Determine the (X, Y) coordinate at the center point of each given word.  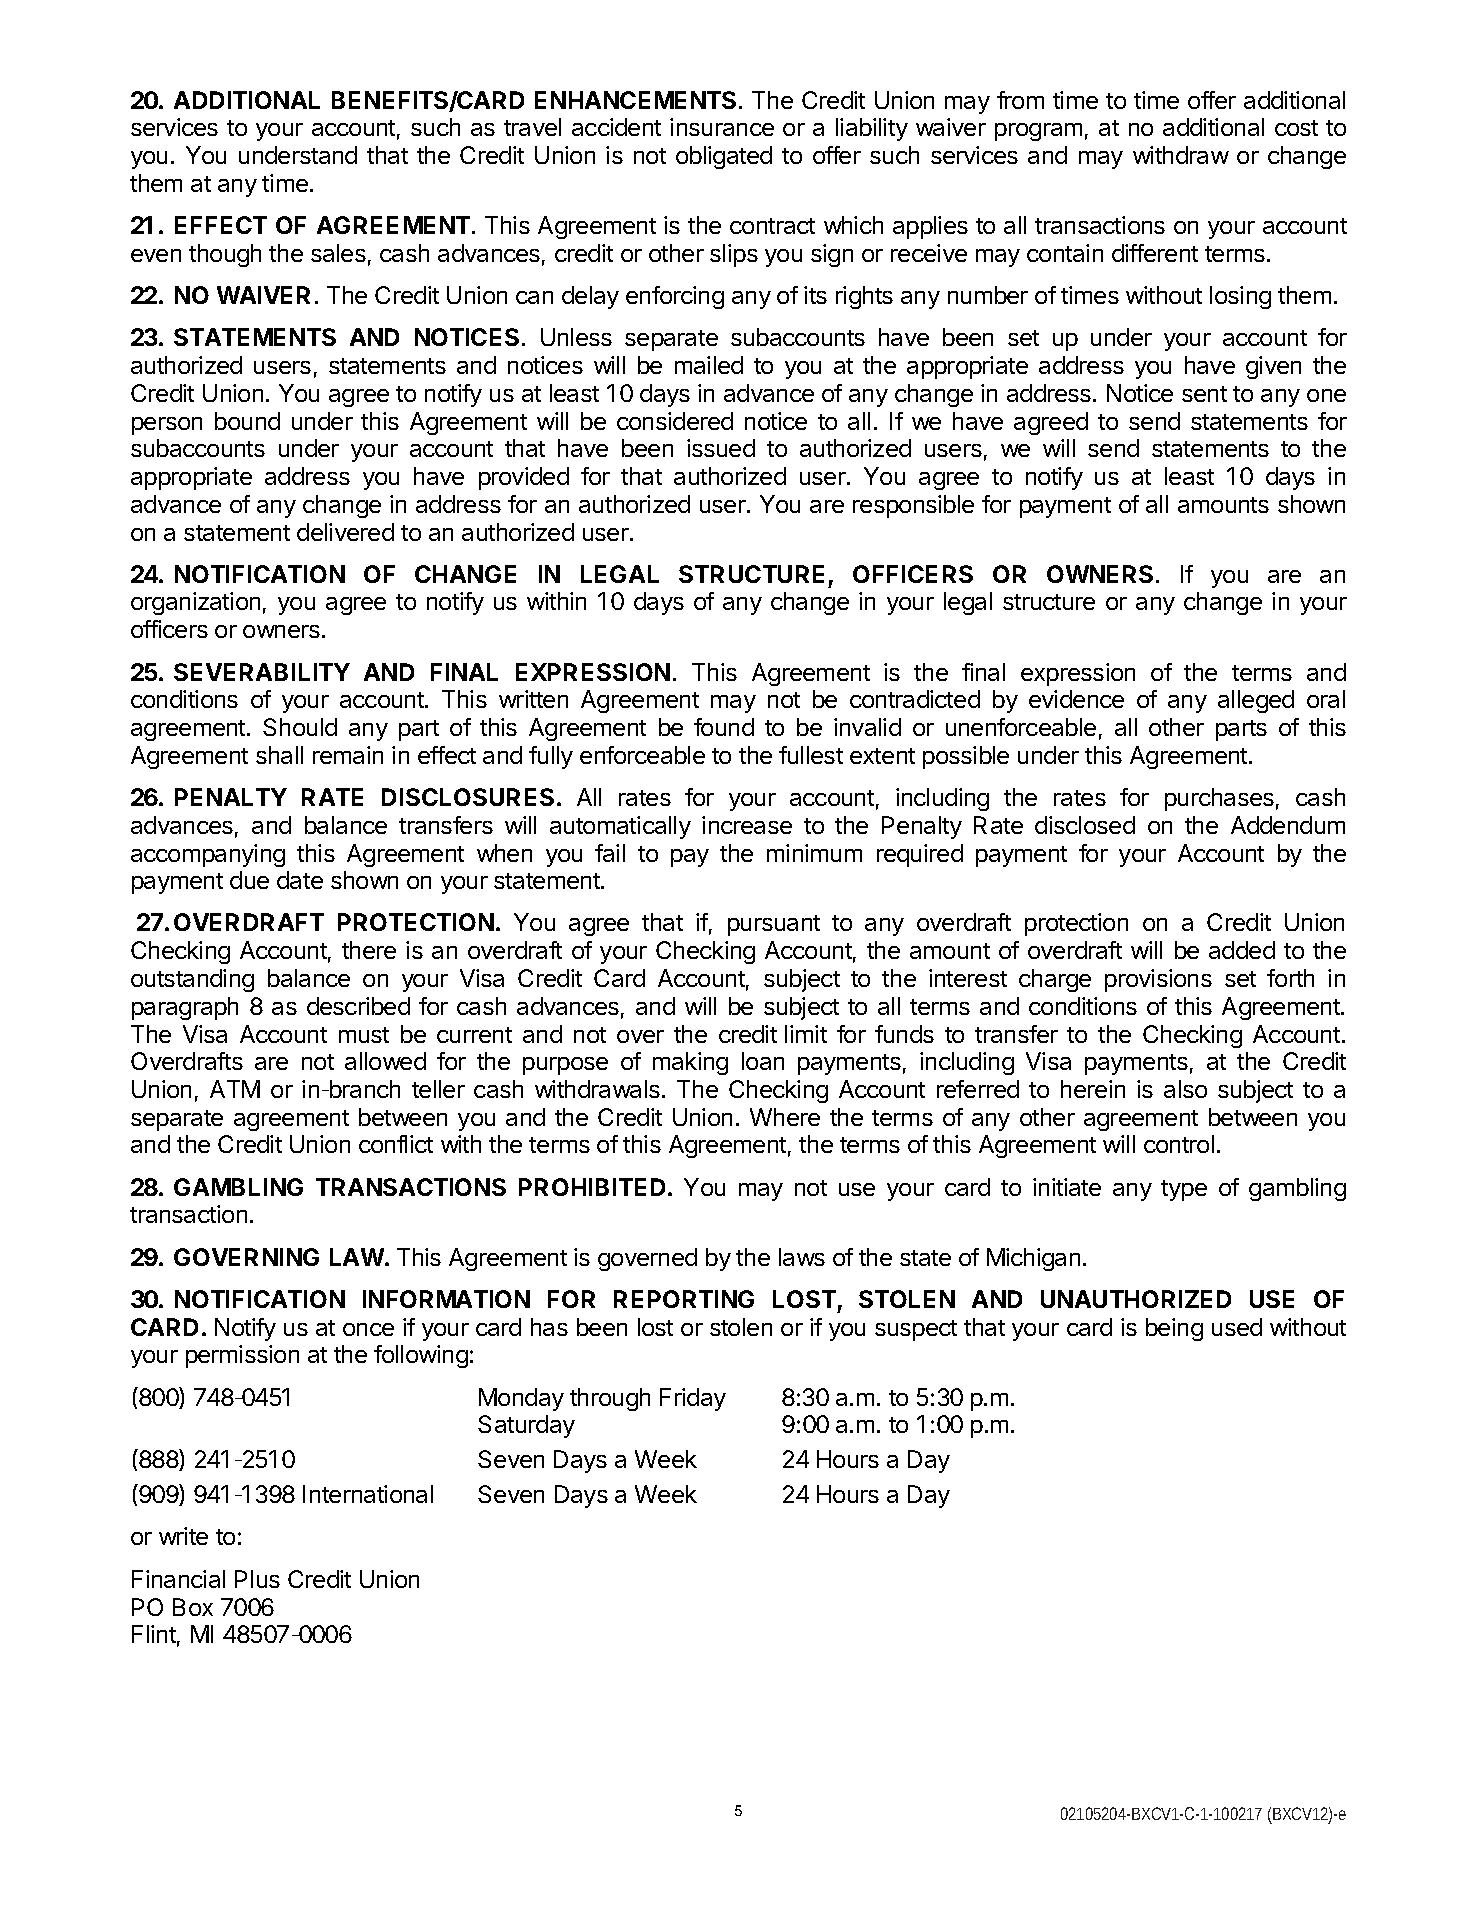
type (1184, 1190)
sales (338, 253)
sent (1204, 394)
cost (1296, 128)
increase (747, 825)
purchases (1219, 799)
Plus (257, 1579)
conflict (396, 1144)
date (300, 880)
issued (721, 448)
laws (802, 1257)
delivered (345, 532)
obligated (724, 157)
